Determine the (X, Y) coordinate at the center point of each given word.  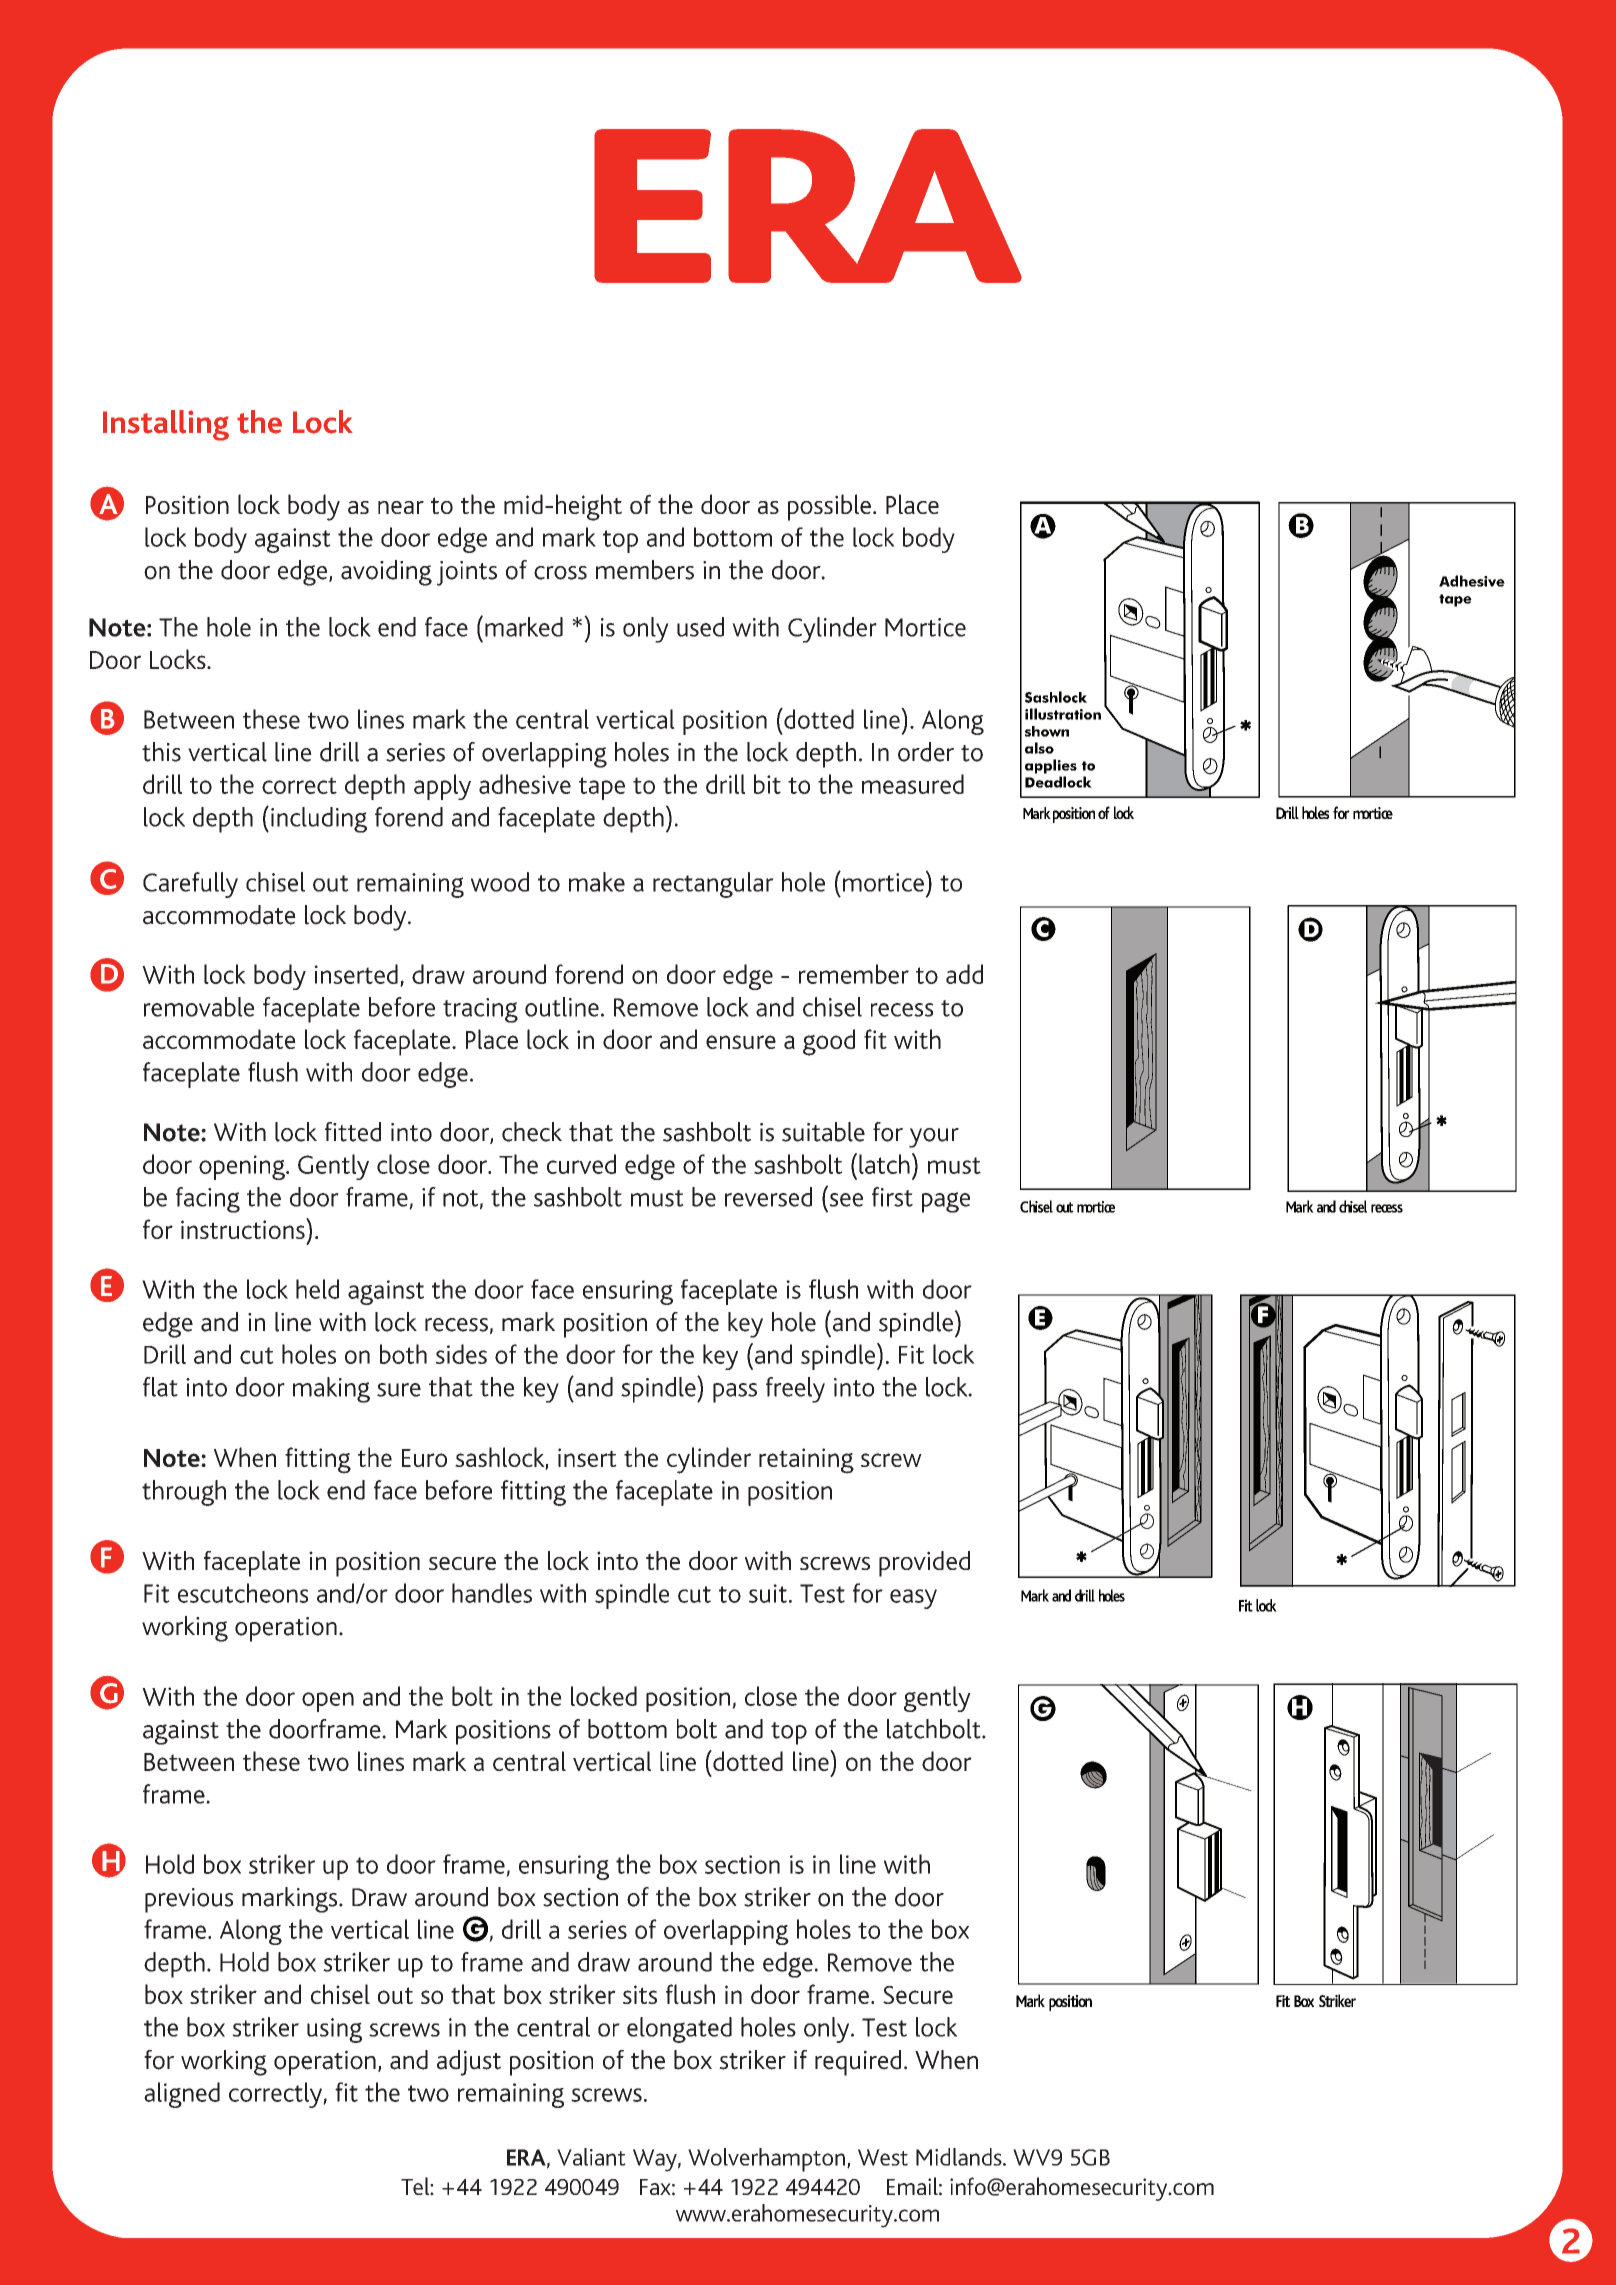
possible (829, 507)
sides (461, 1354)
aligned (182, 2095)
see (846, 1200)
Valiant (591, 2157)
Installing (166, 425)
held (317, 1289)
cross (560, 573)
